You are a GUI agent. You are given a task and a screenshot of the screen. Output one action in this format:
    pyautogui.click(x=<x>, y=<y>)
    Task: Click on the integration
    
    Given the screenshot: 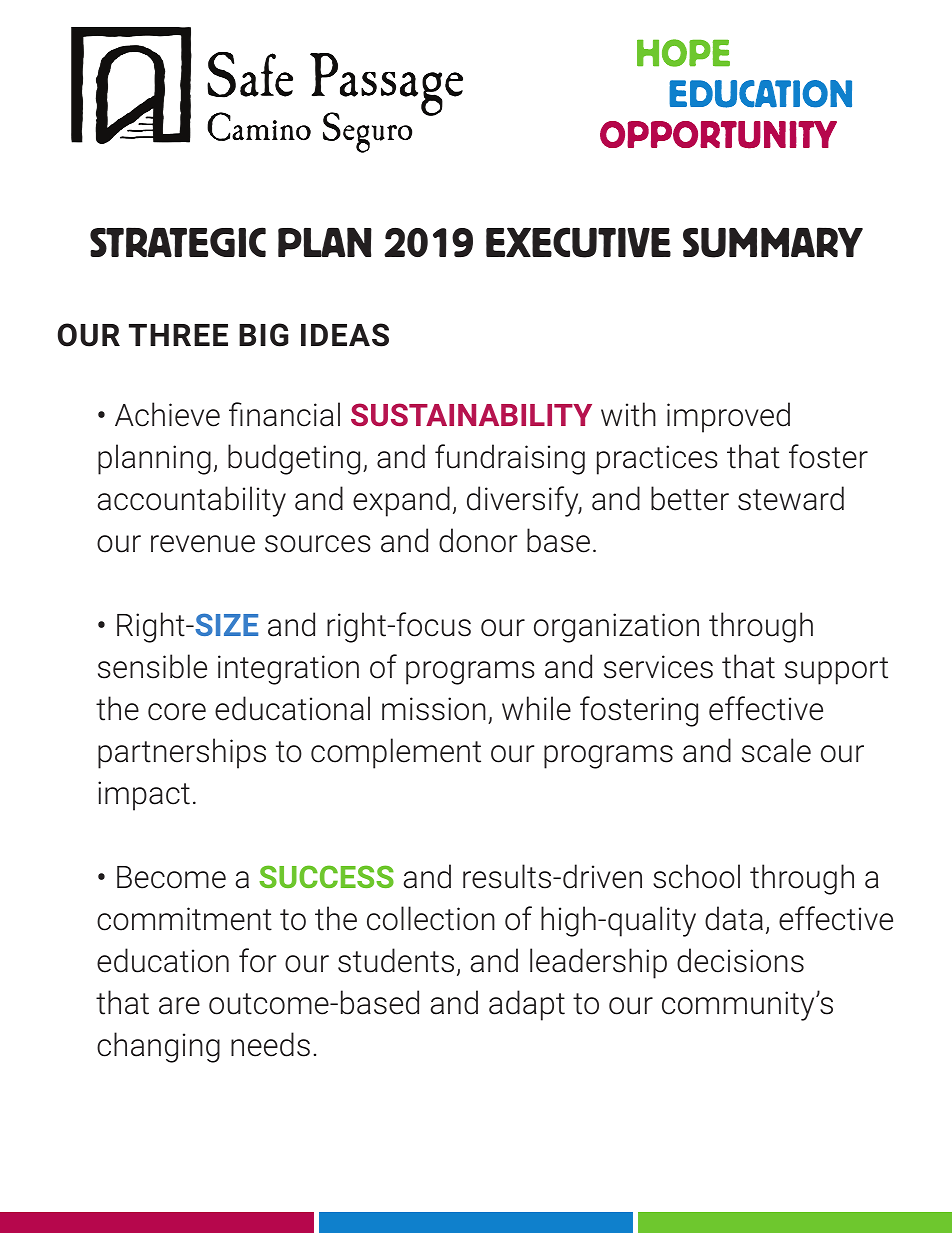 What is the action you would take?
    pyautogui.click(x=288, y=670)
